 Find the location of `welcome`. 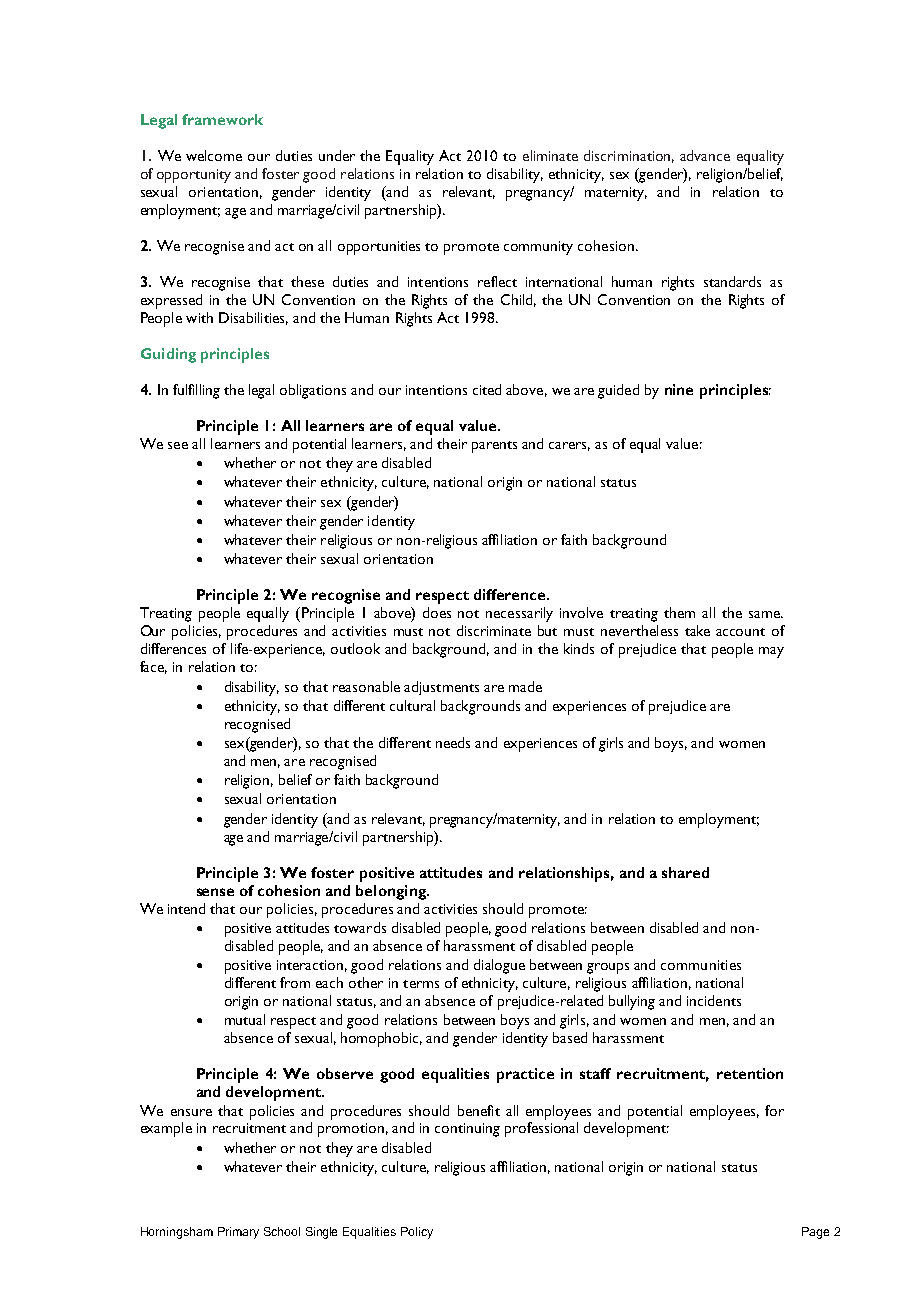

welcome is located at coordinates (214, 155).
